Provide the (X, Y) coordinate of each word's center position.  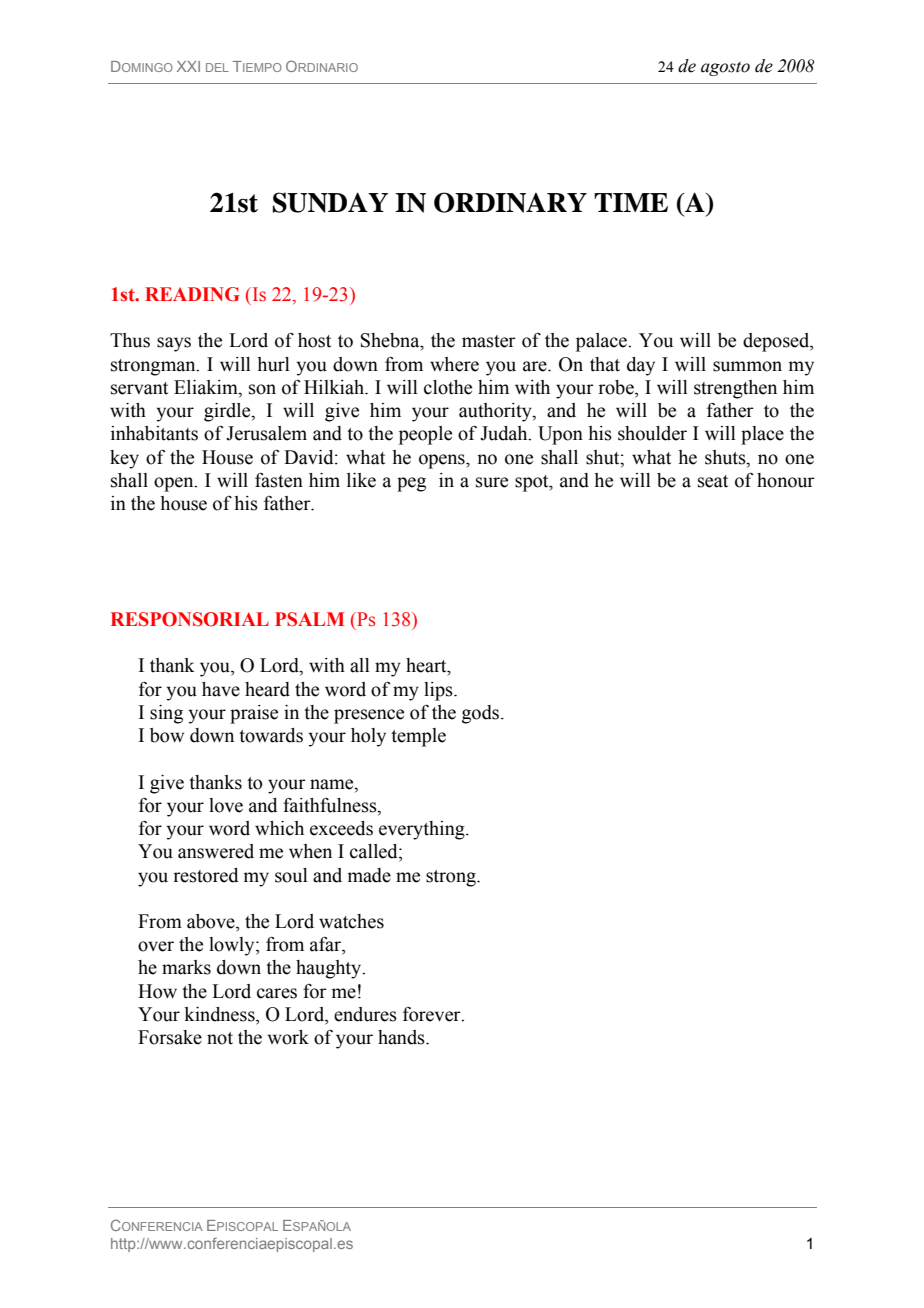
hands (402, 1037)
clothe (448, 387)
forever (433, 1014)
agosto (725, 69)
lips (439, 691)
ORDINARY (510, 202)
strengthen (735, 389)
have (221, 689)
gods (480, 714)
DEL (217, 67)
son (262, 389)
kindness (221, 1015)
